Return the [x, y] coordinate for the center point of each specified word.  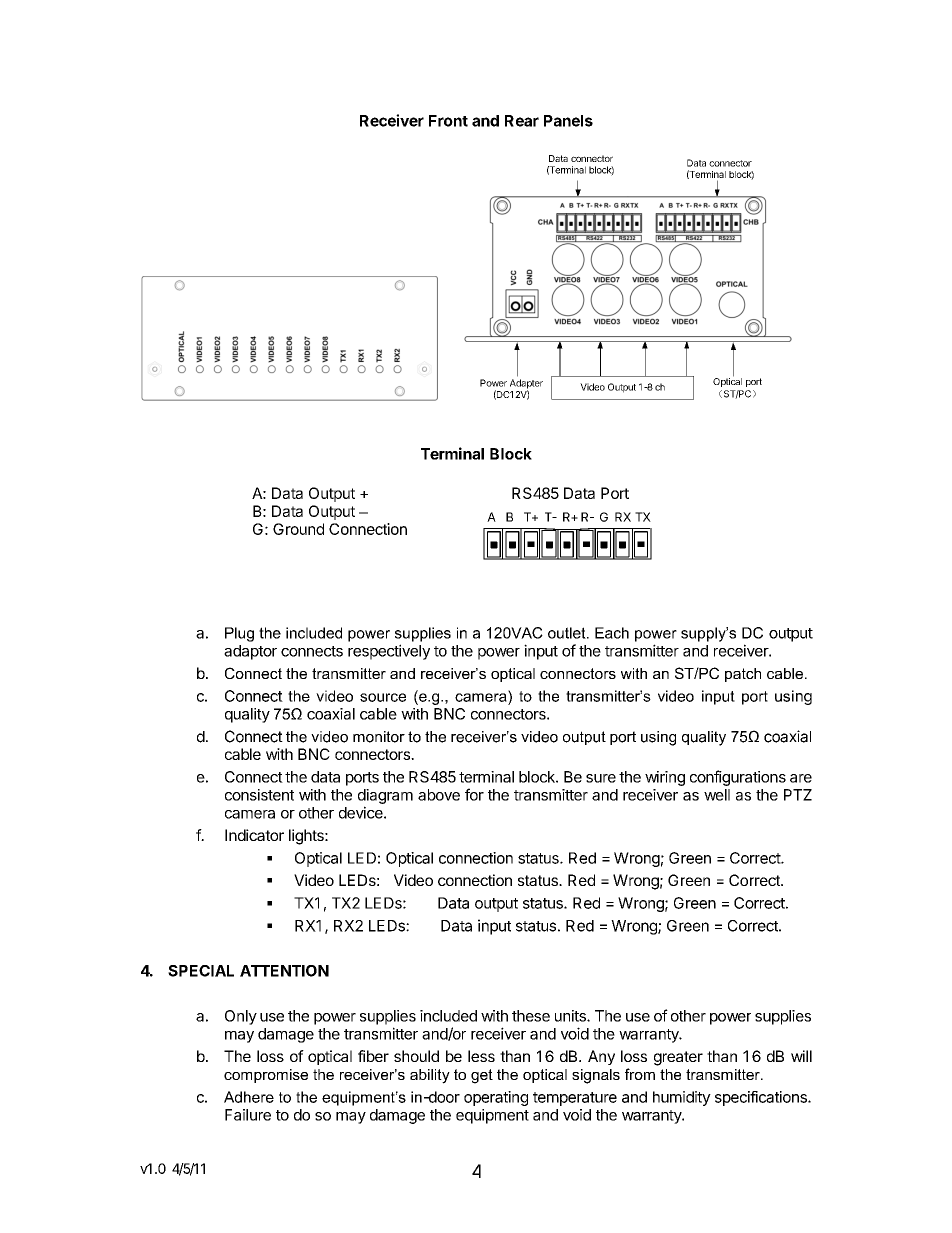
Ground [298, 529]
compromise [266, 1076]
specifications [762, 1098]
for [474, 794]
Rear [522, 121]
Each [612, 633]
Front [448, 121]
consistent [259, 795]
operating [496, 1098]
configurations [738, 778]
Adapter [526, 385]
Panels [568, 121]
